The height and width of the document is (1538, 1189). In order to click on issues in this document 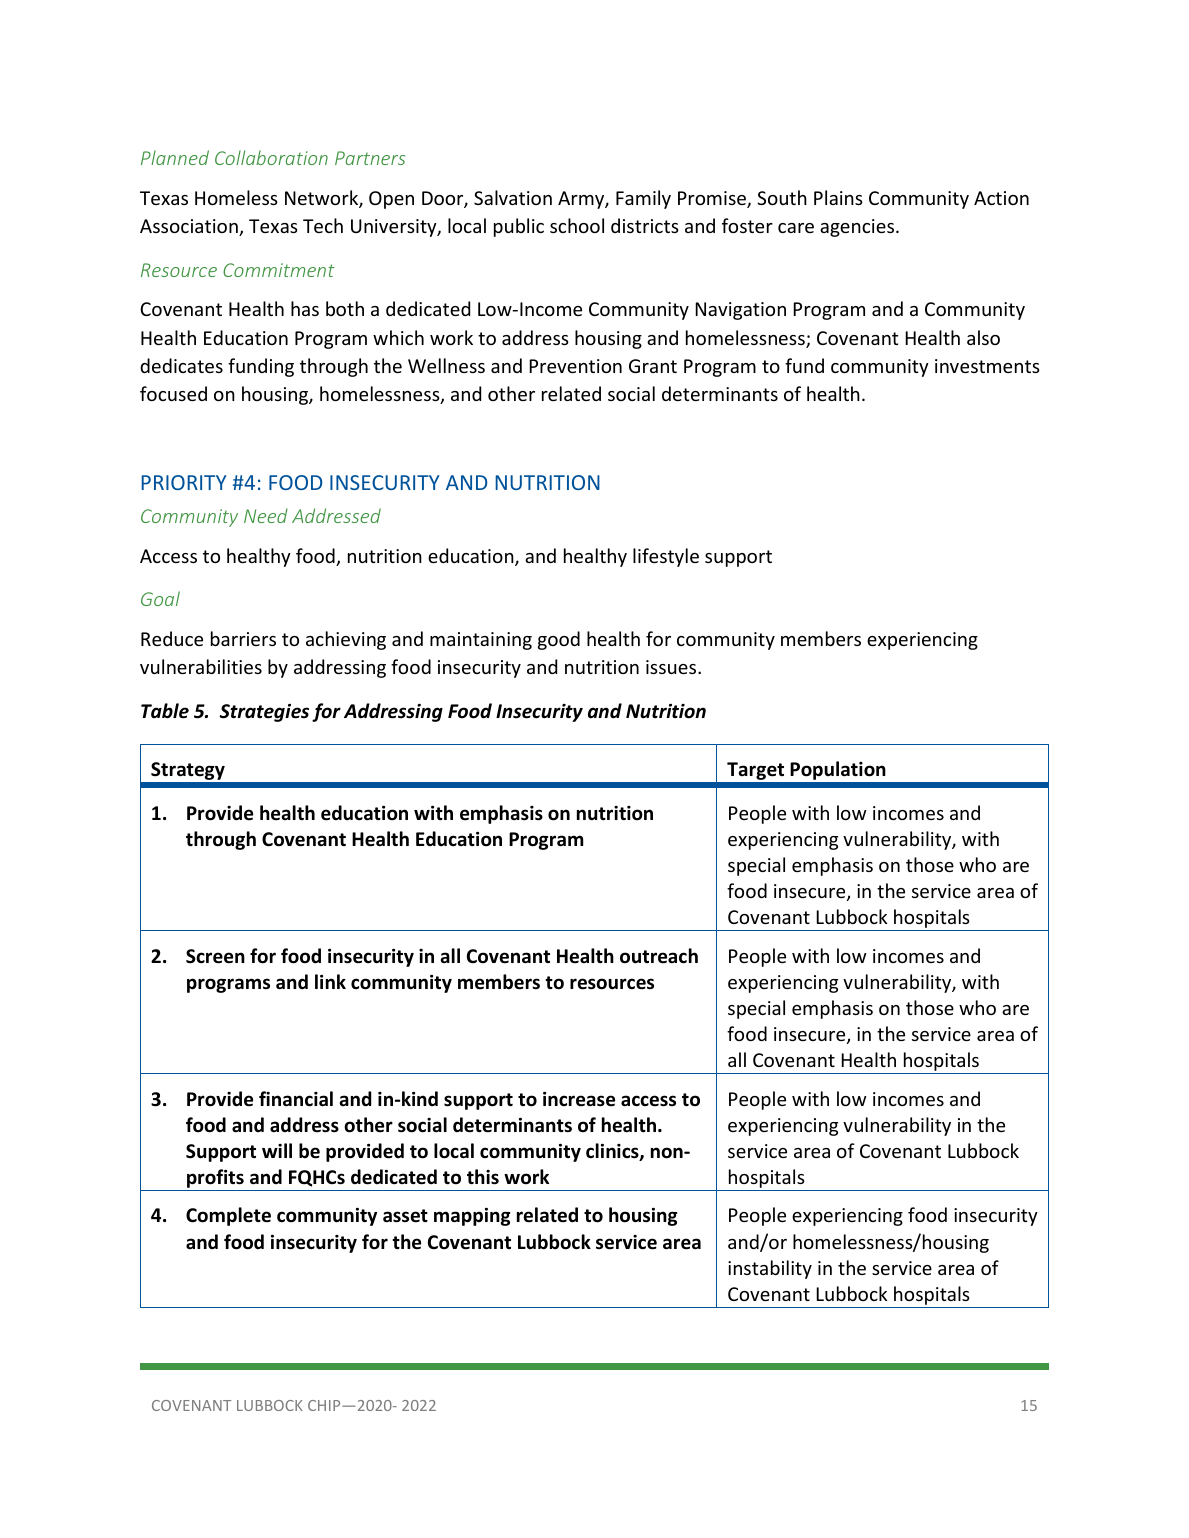, I will do `click(672, 667)`.
